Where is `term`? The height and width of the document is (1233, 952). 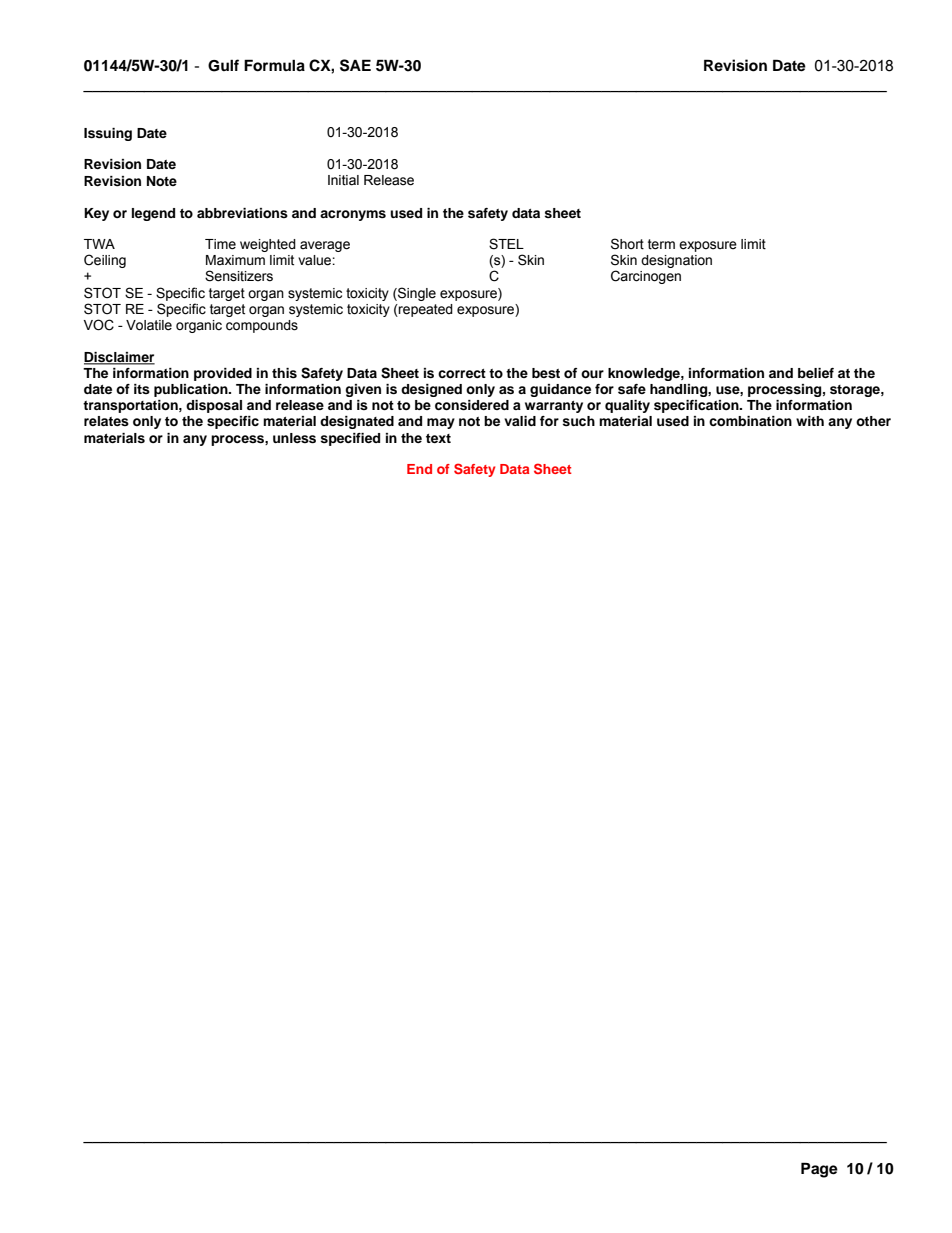
term is located at coordinates (661, 244).
